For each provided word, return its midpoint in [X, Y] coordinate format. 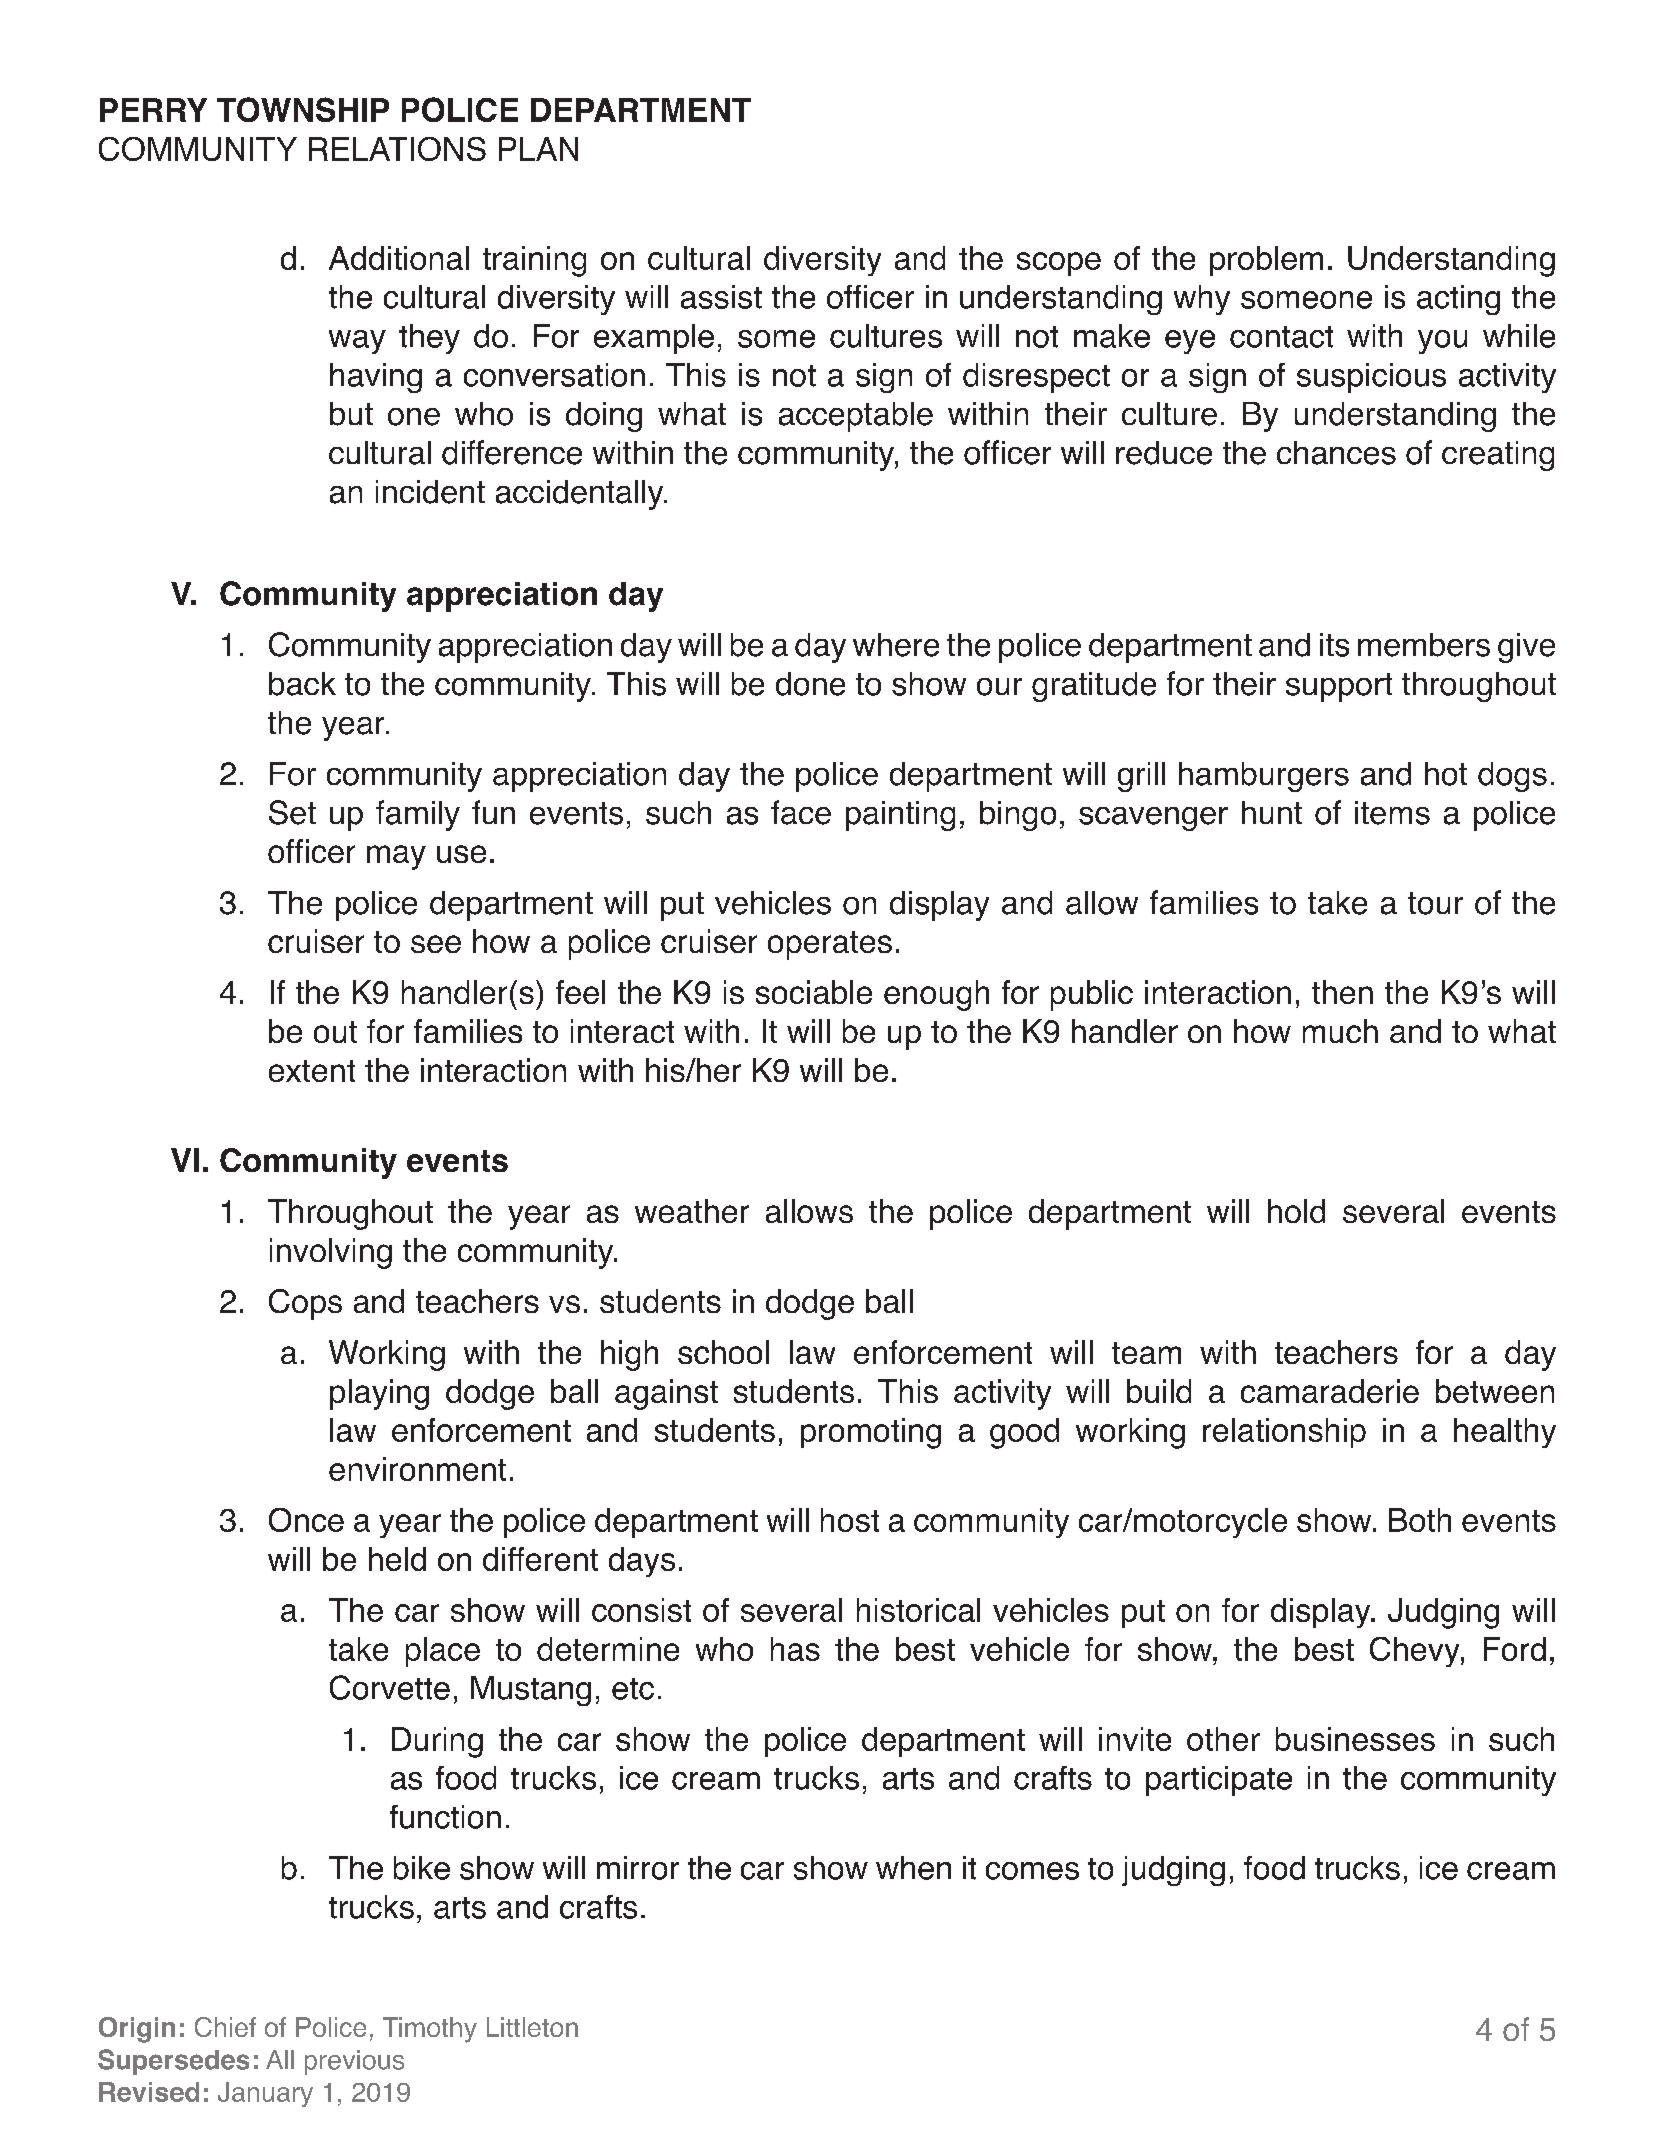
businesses [1355, 1739]
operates [830, 945]
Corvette [390, 1687]
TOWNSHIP [303, 109]
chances [1336, 453]
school [723, 1352]
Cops [305, 1304]
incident [430, 492]
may [396, 857]
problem [1266, 261]
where [896, 645]
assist [721, 297]
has [795, 1649]
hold [1296, 1211]
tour [1435, 903]
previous [354, 2062]
